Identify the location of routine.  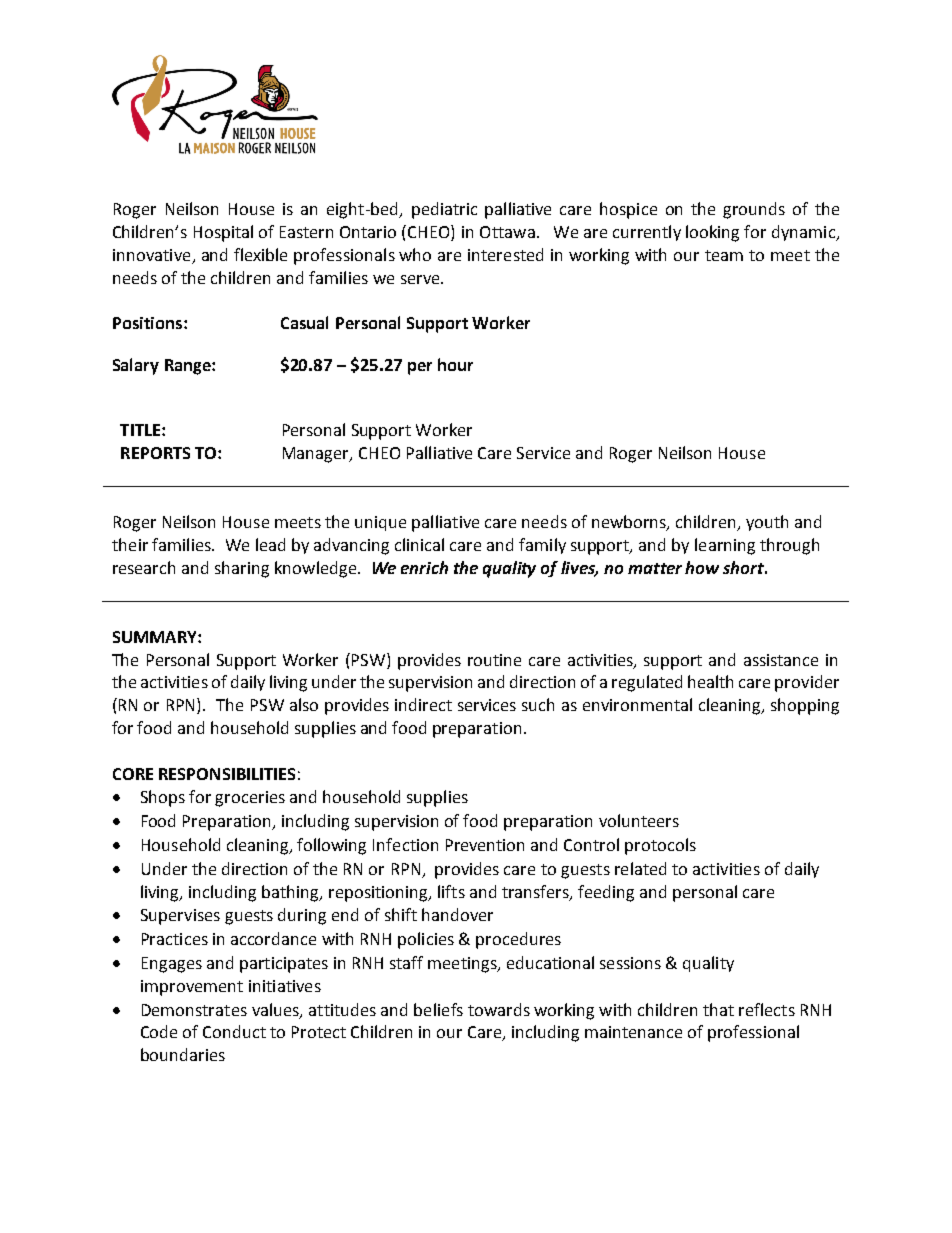
(494, 660).
